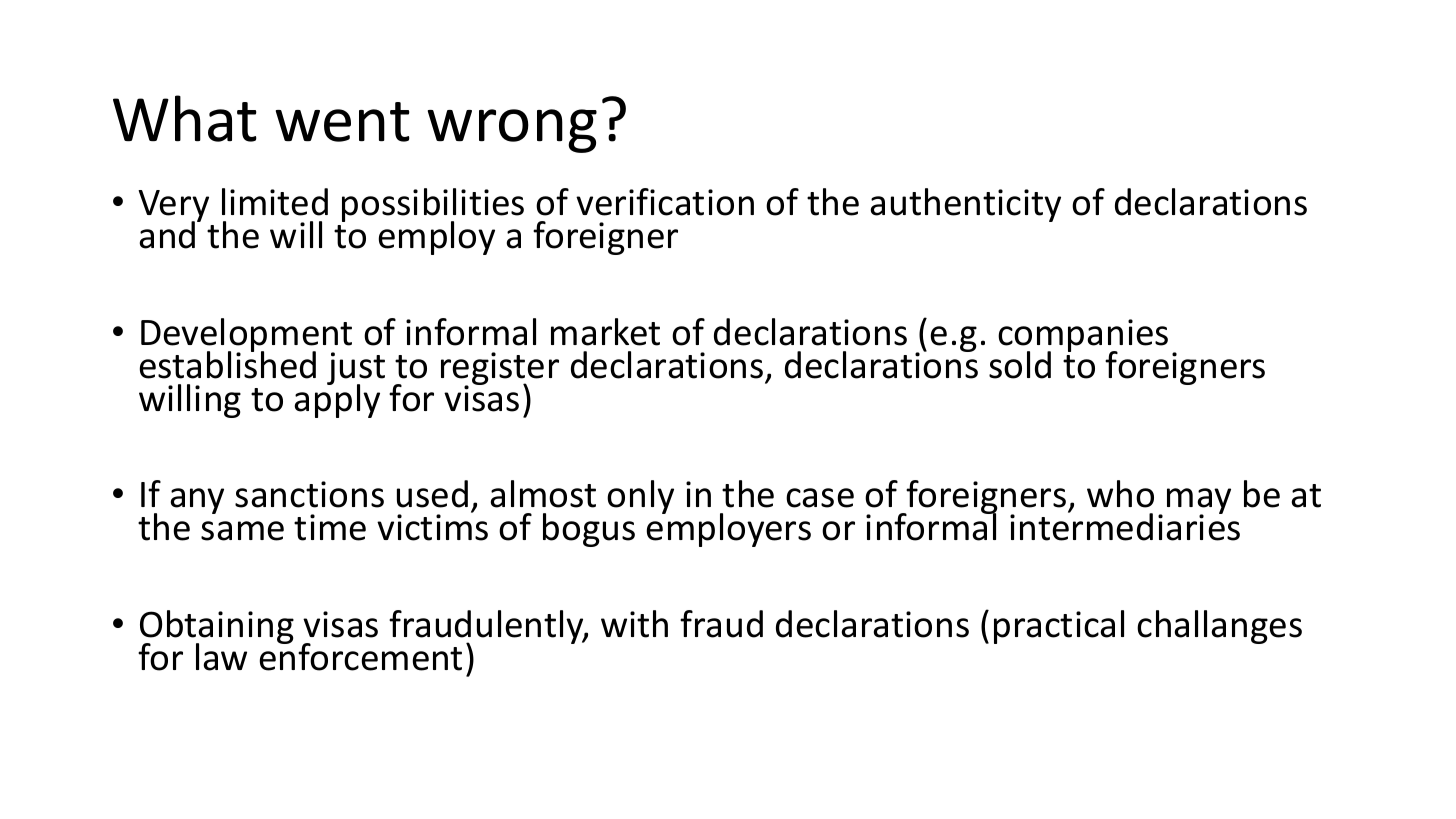 The width and height of the image is (1456, 819). I want to click on companies, so click(1083, 337).
